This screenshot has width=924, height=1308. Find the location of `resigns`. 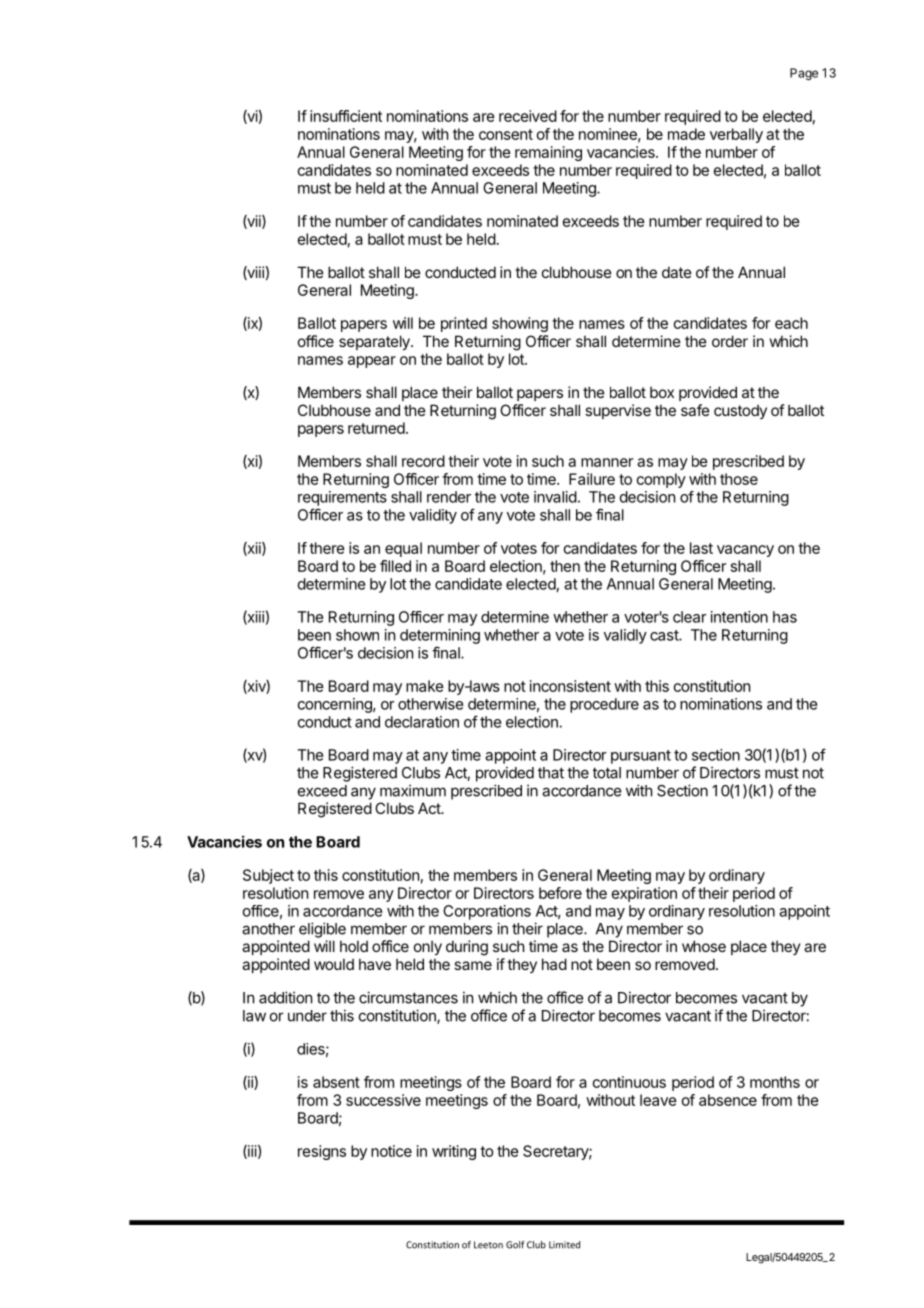

resigns is located at coordinates (322, 1152).
